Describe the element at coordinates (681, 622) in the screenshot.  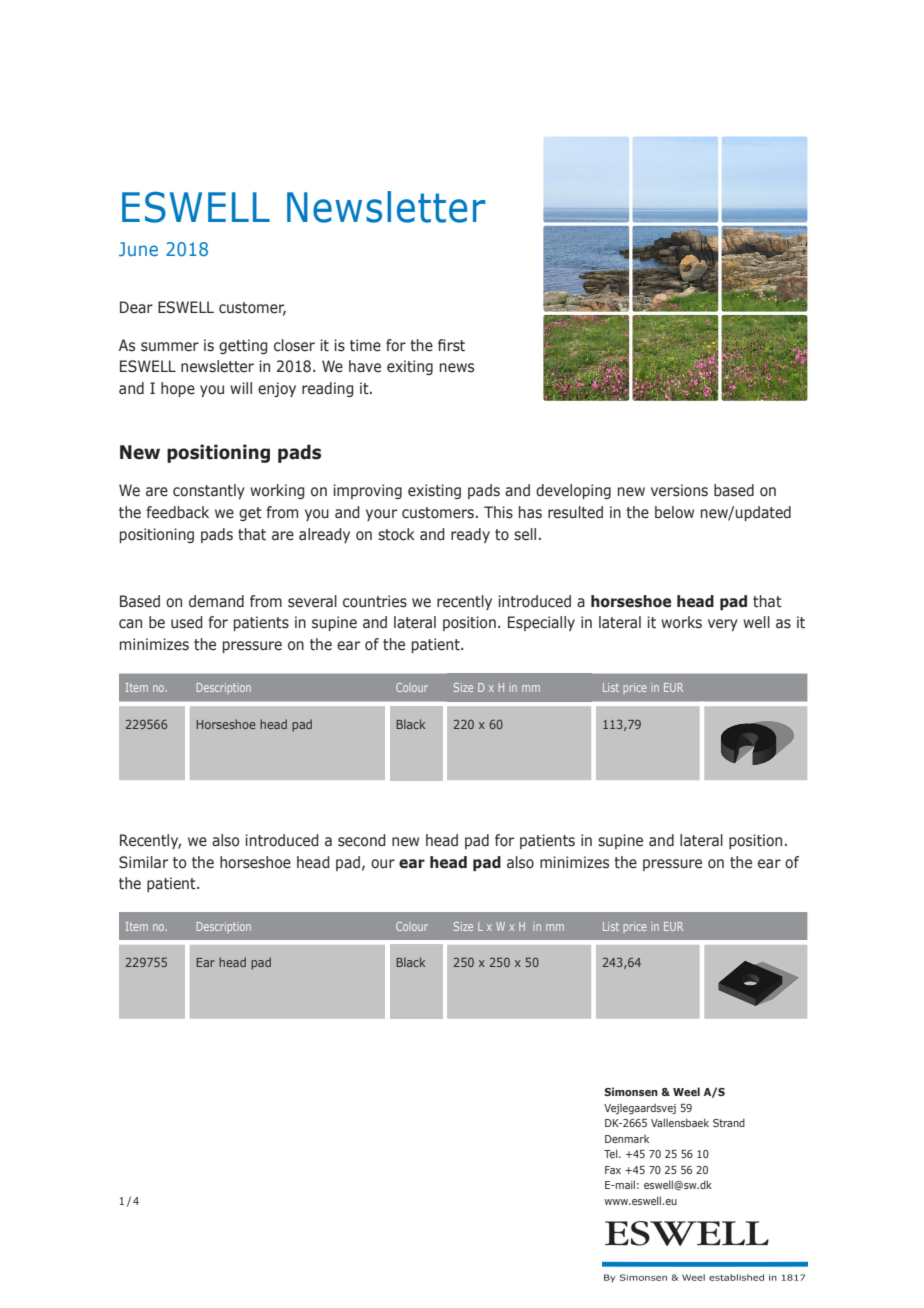
I see `works` at that location.
